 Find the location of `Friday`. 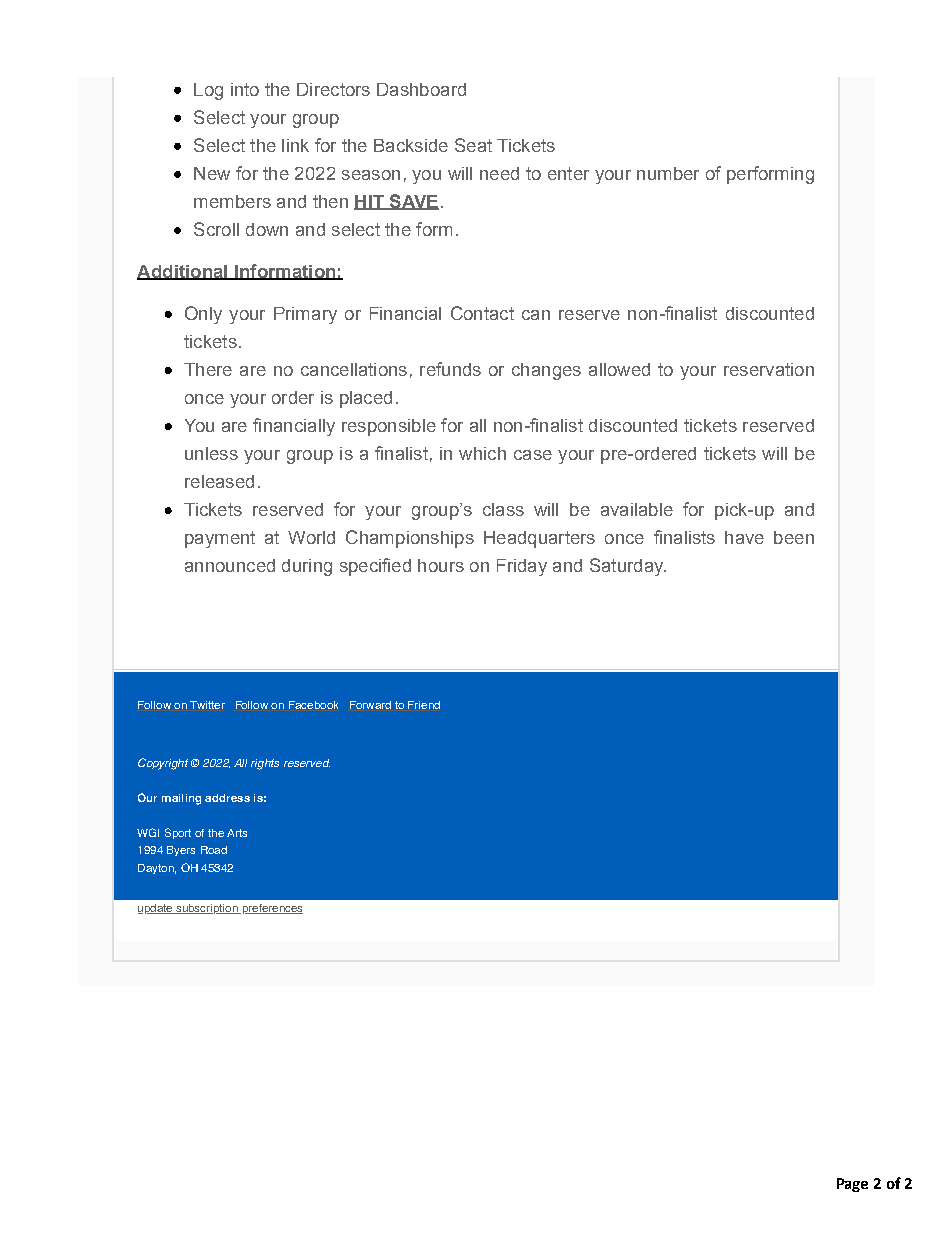

Friday is located at coordinates (522, 567).
